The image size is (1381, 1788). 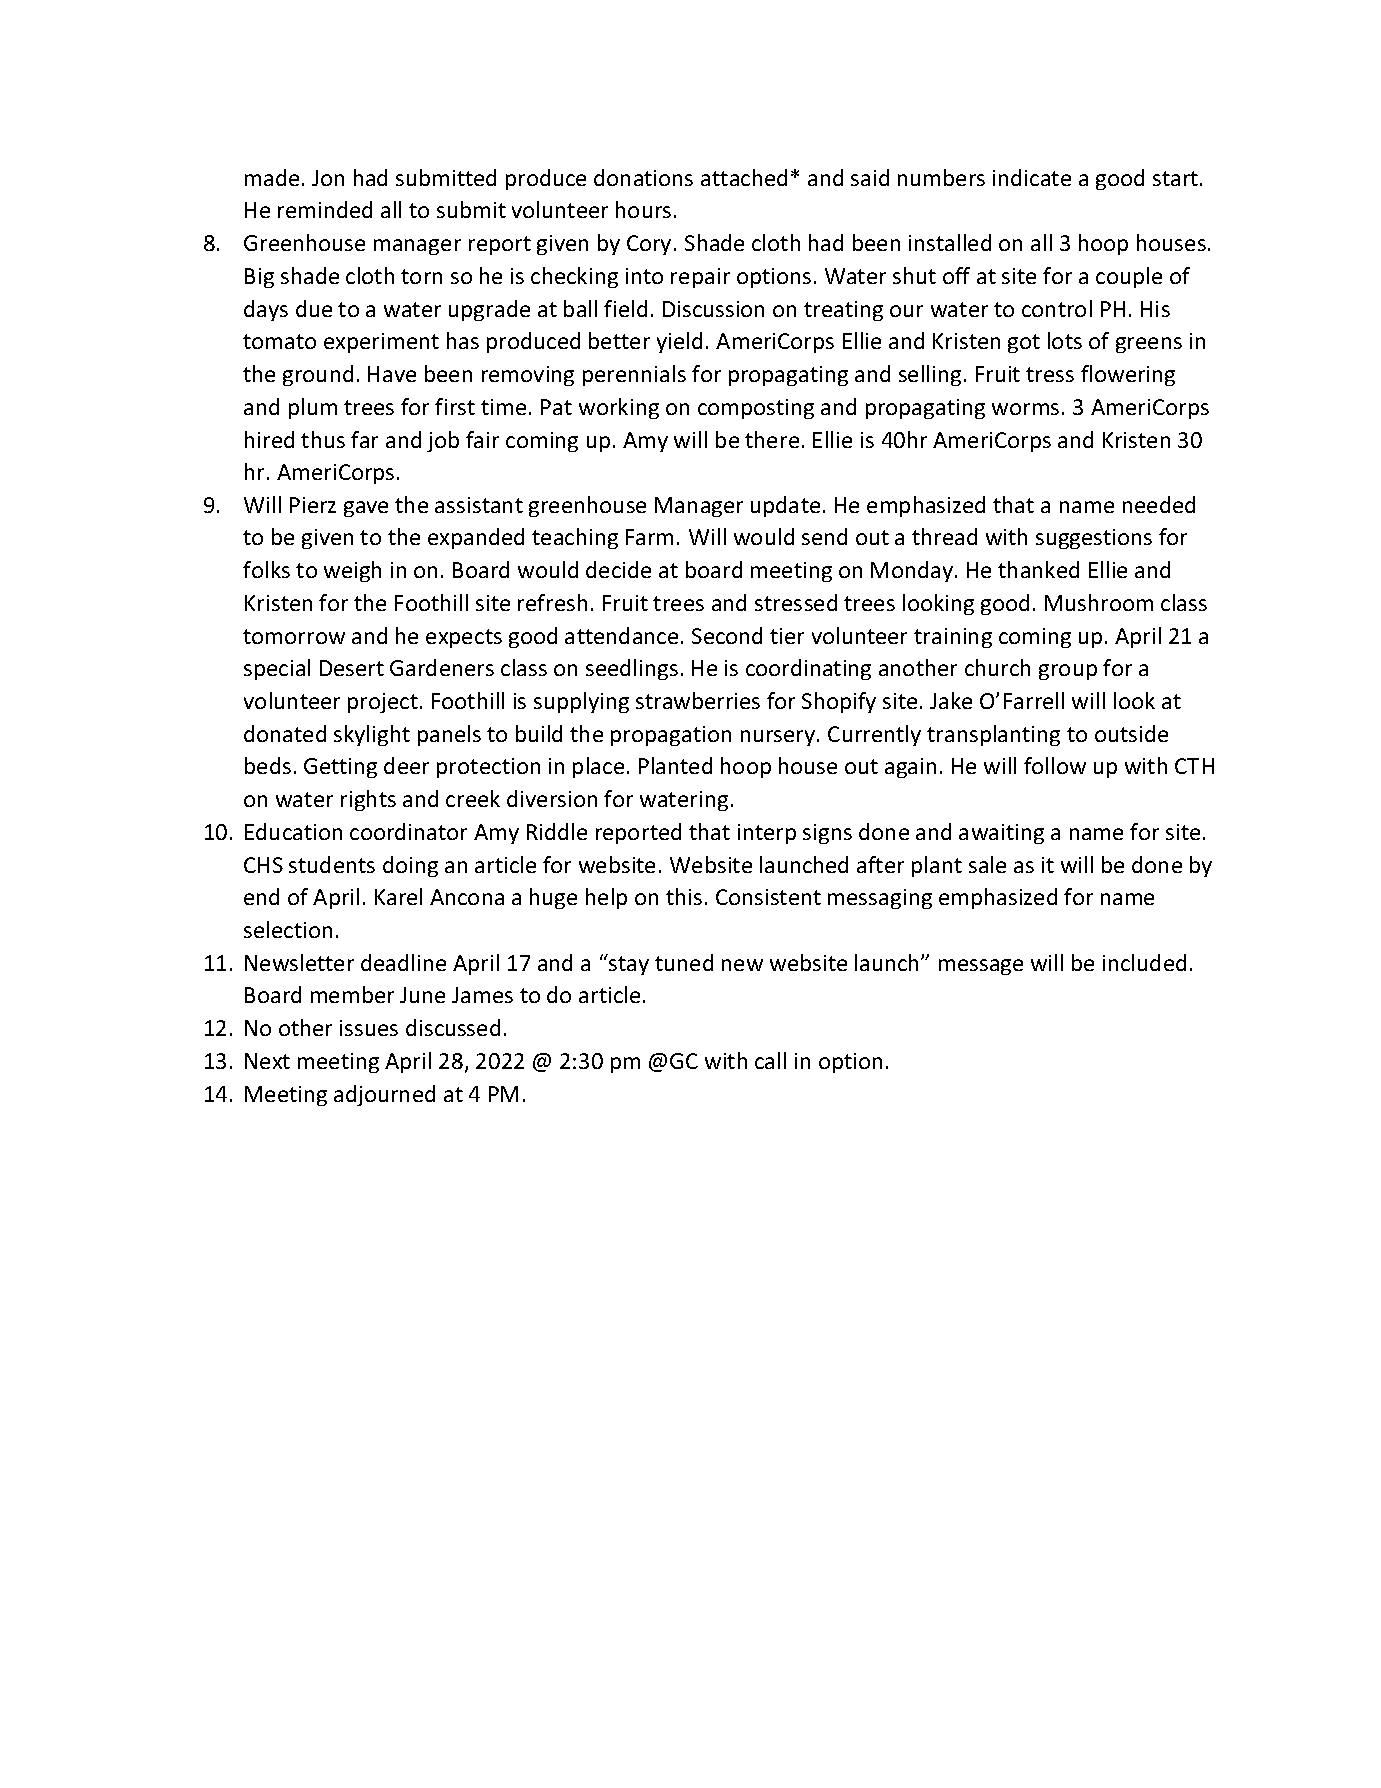 What do you see at coordinates (408, 831) in the document?
I see `coordinator` at bounding box center [408, 831].
